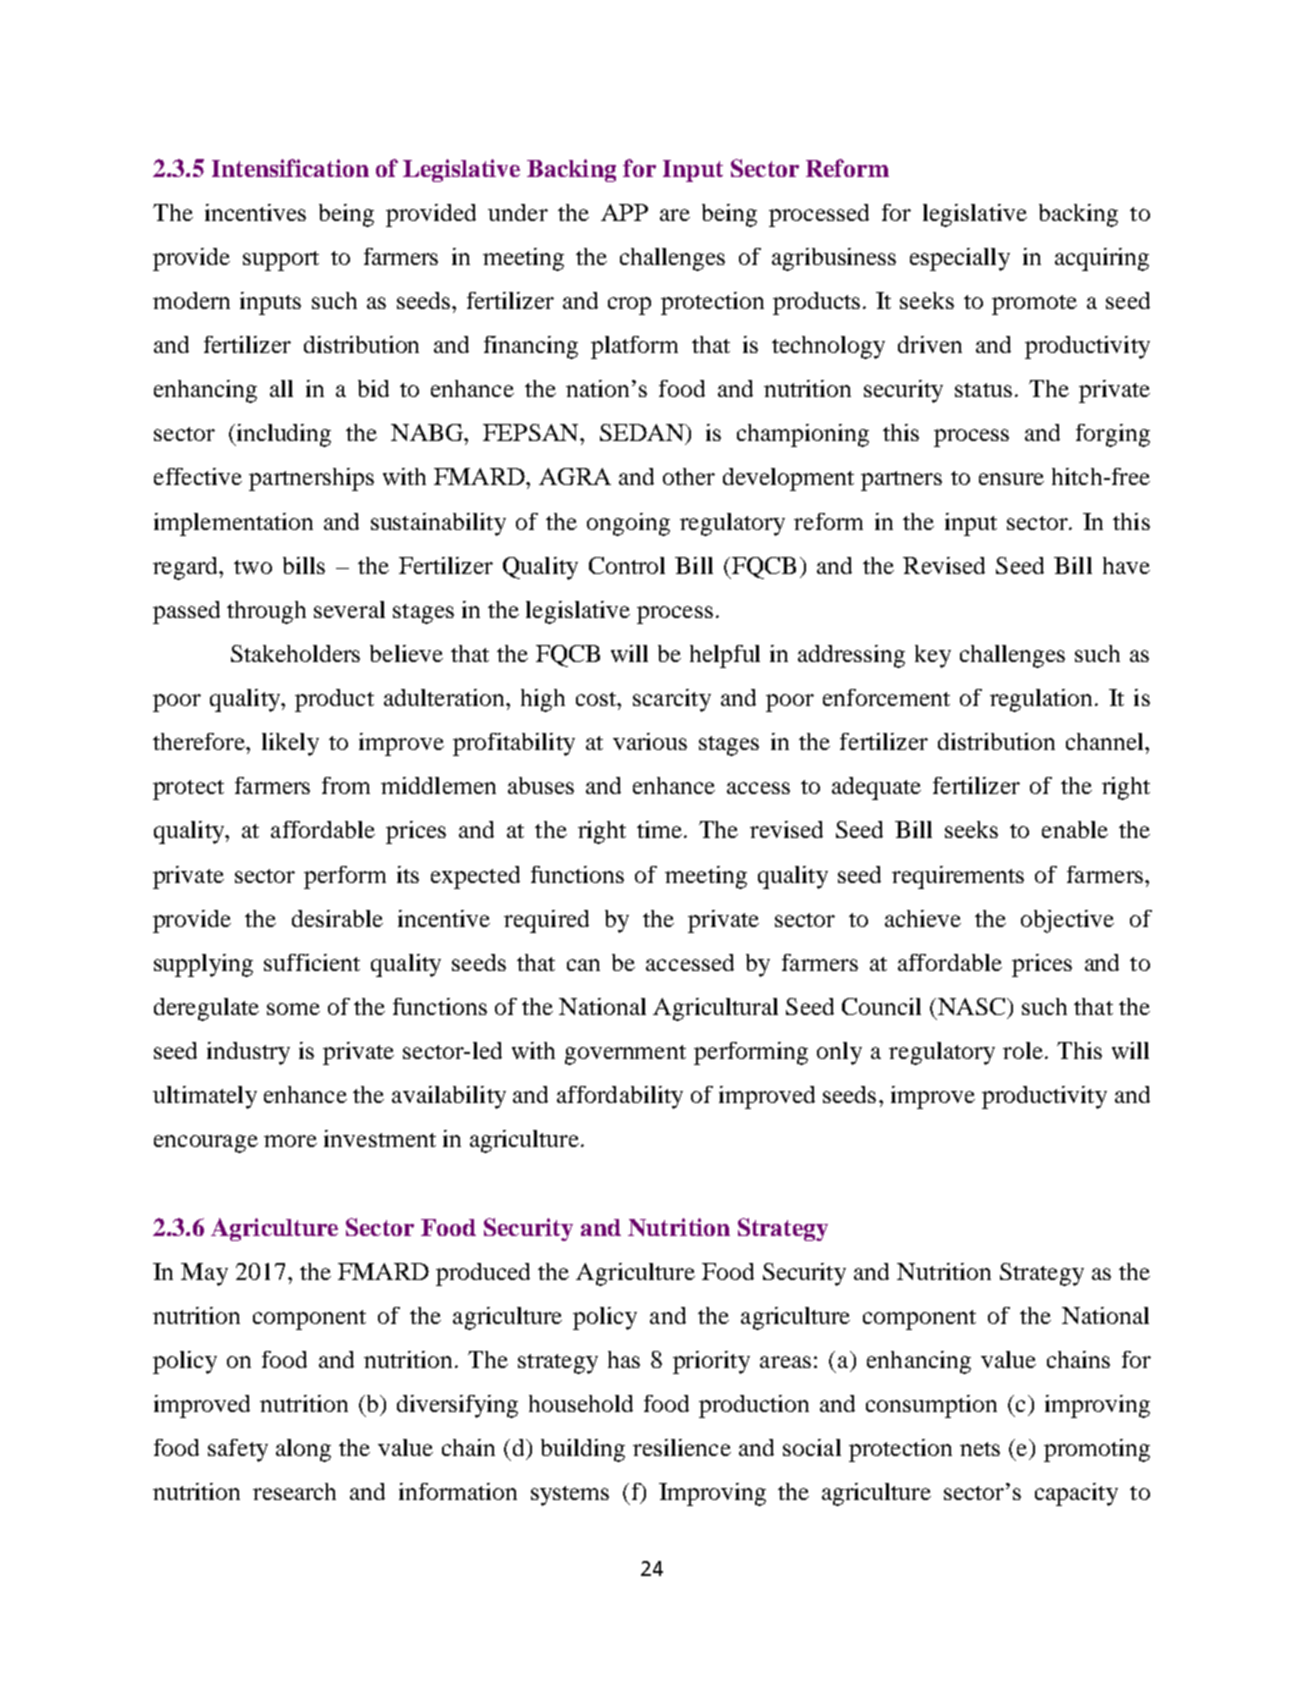 The height and width of the screenshot is (1688, 1304). Describe the element at coordinates (1011, 479) in the screenshot. I see `ensure` at that location.
